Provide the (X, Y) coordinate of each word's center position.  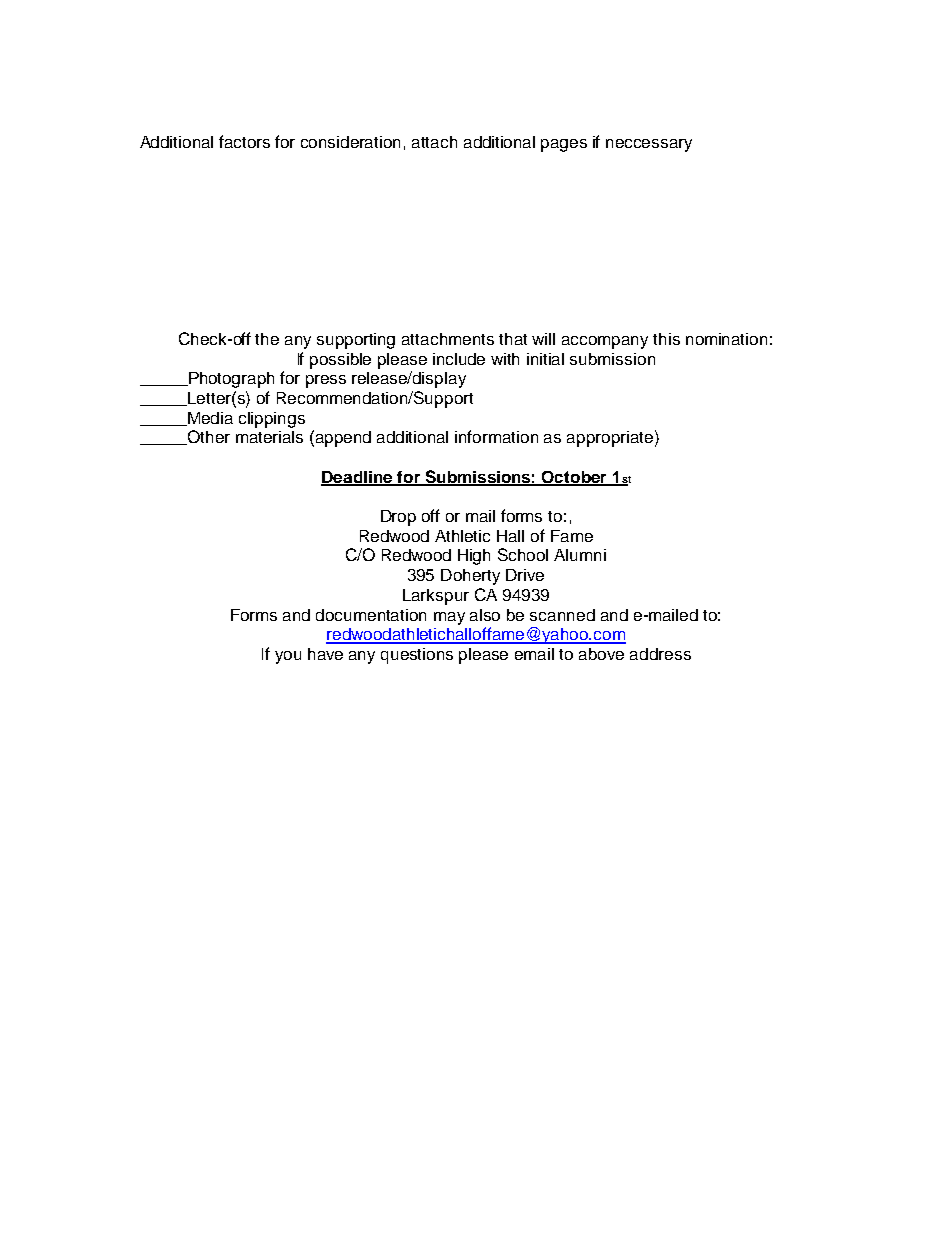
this (666, 339)
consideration (350, 142)
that (513, 339)
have (325, 654)
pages (564, 145)
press (326, 381)
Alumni (580, 555)
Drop (398, 518)
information (496, 436)
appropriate (610, 439)
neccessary (649, 145)
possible (340, 361)
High (474, 557)
